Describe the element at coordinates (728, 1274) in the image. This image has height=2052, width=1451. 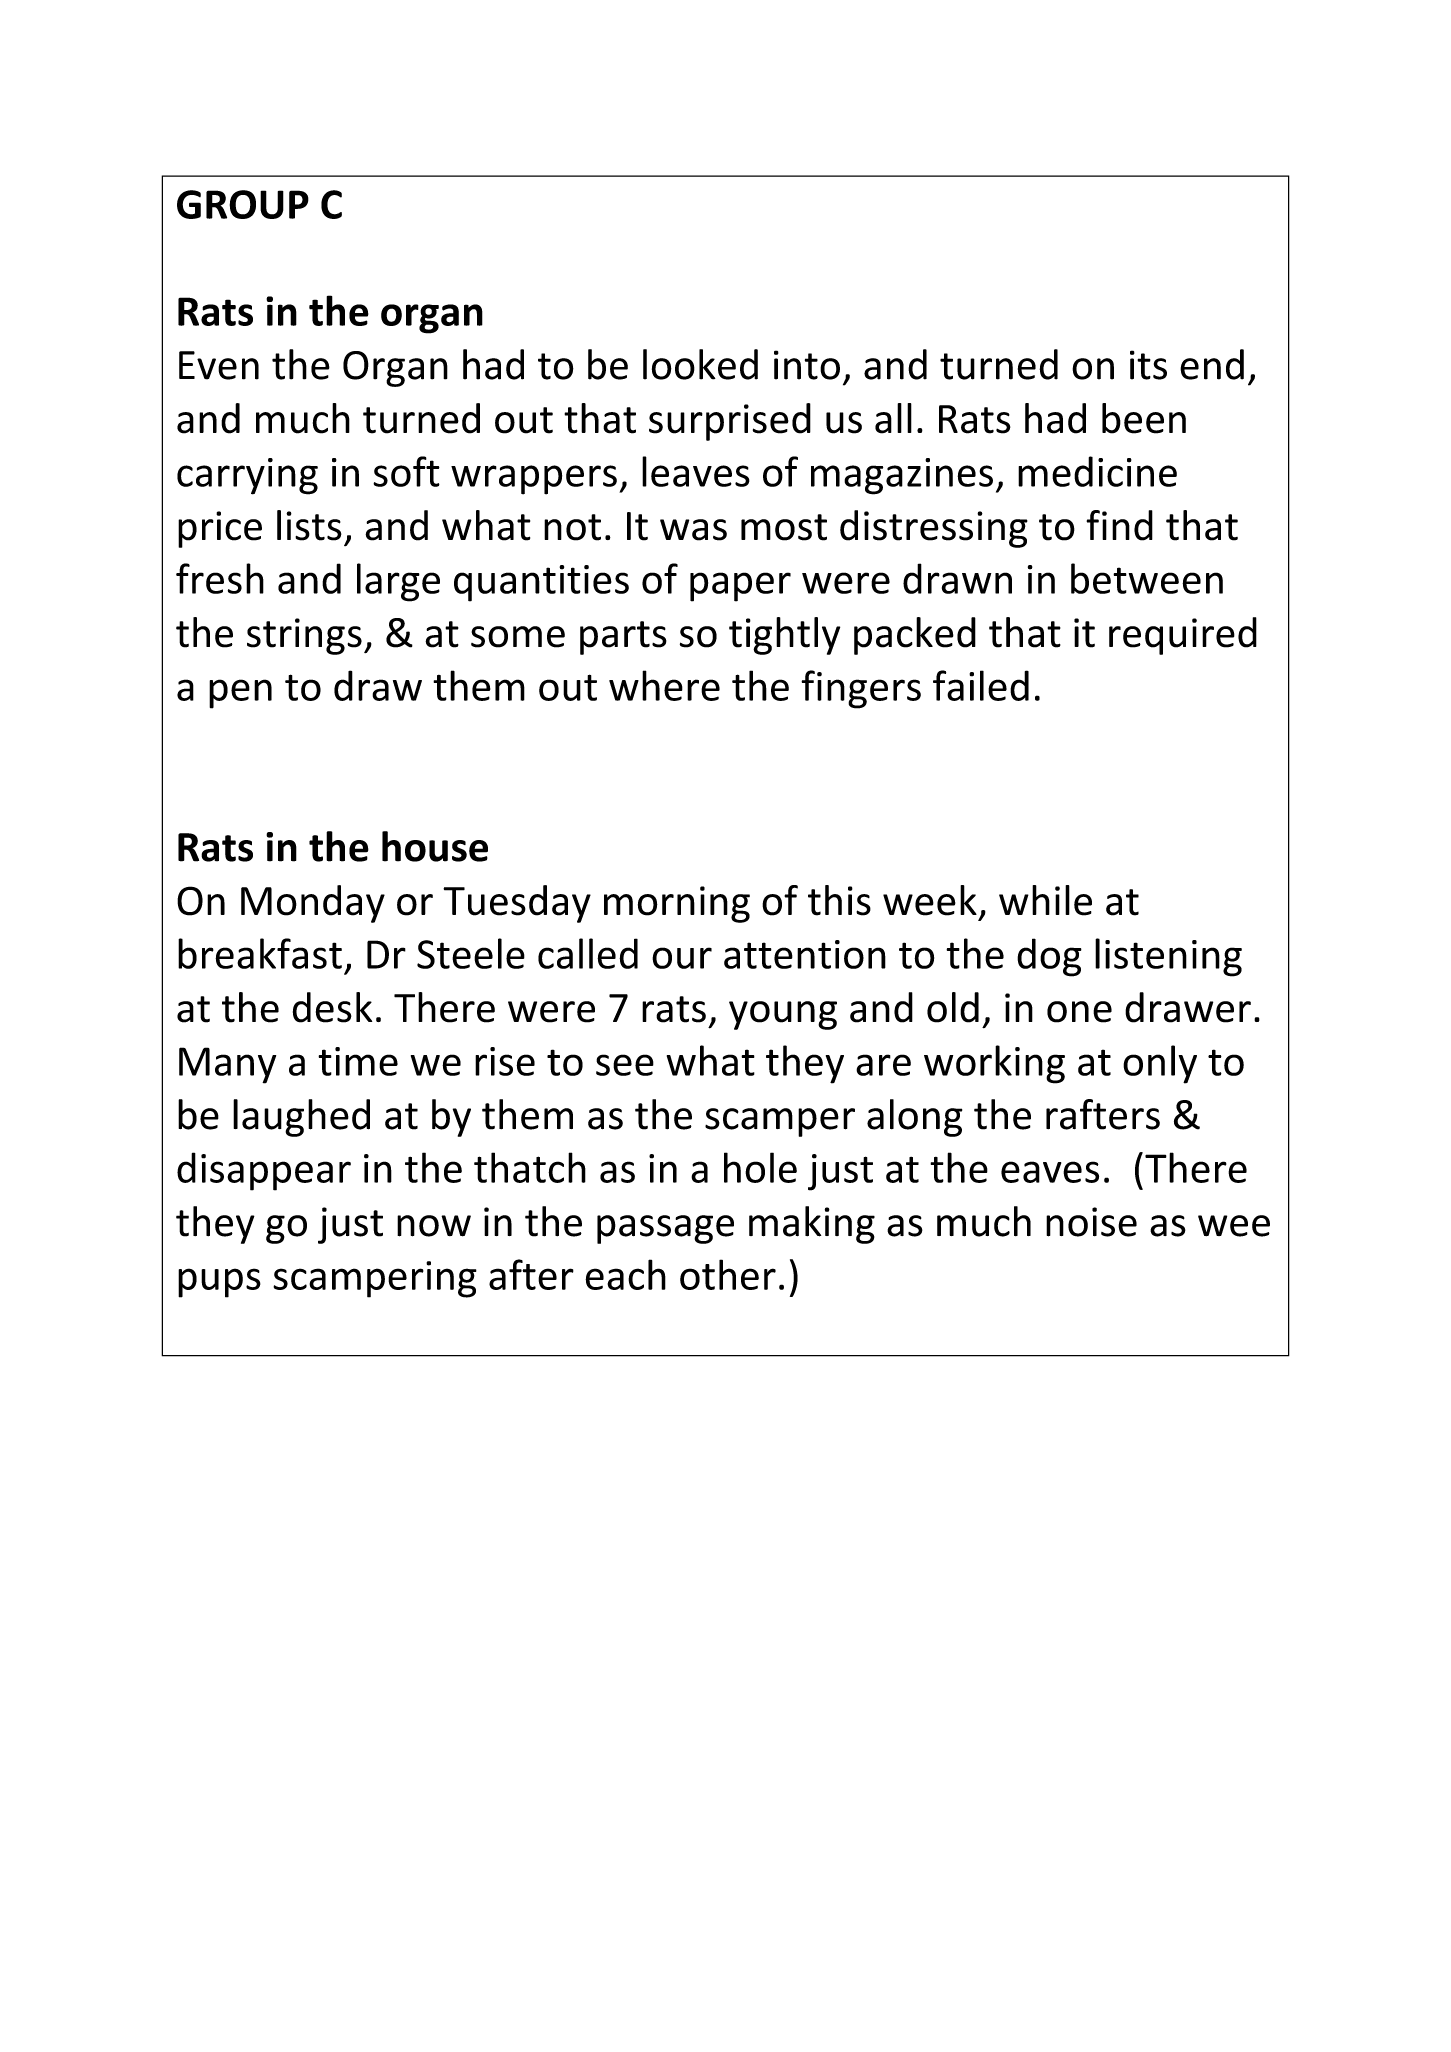
I see `other` at that location.
